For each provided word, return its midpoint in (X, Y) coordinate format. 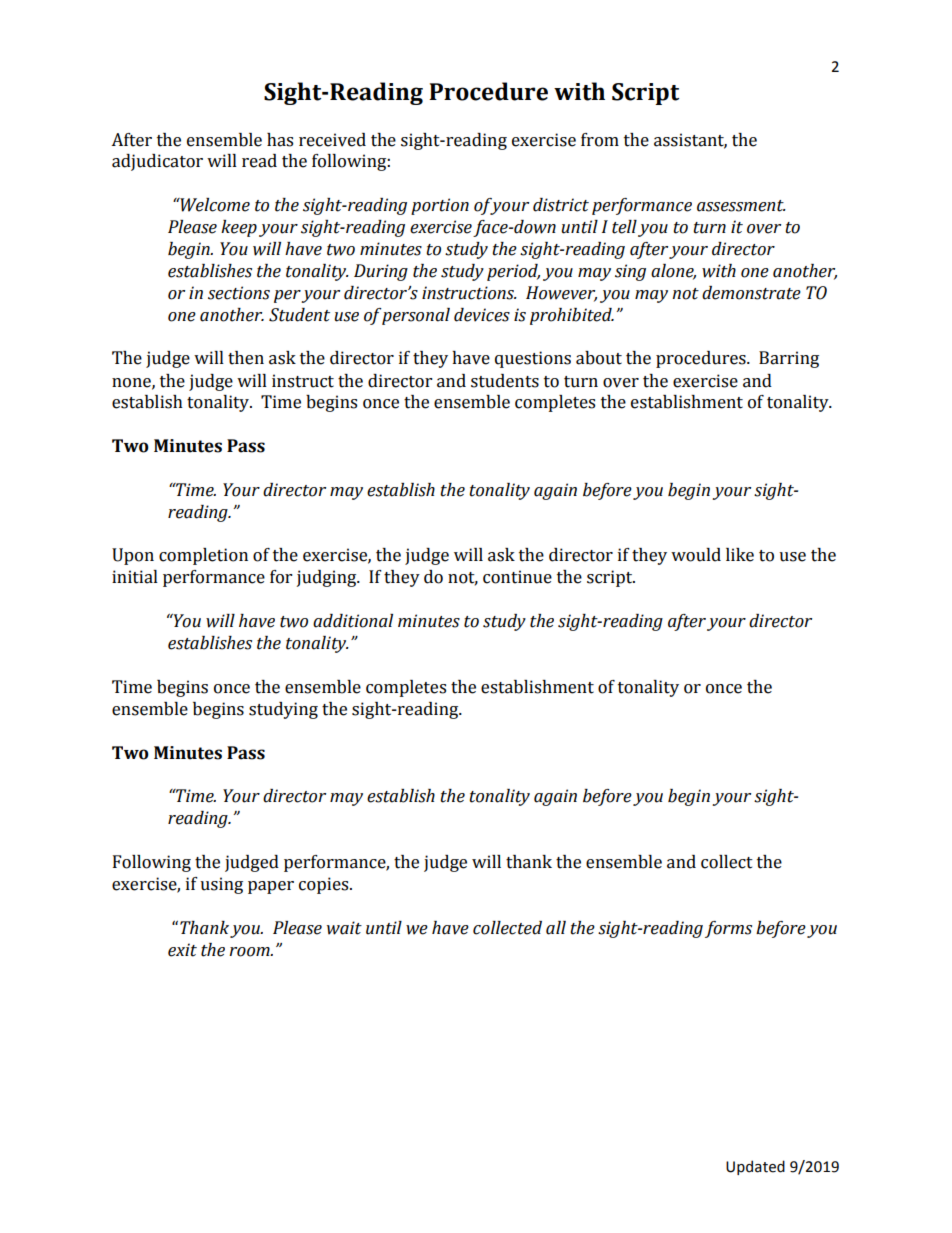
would (696, 555)
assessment (741, 206)
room (250, 952)
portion (440, 206)
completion (203, 556)
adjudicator (157, 162)
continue (517, 577)
